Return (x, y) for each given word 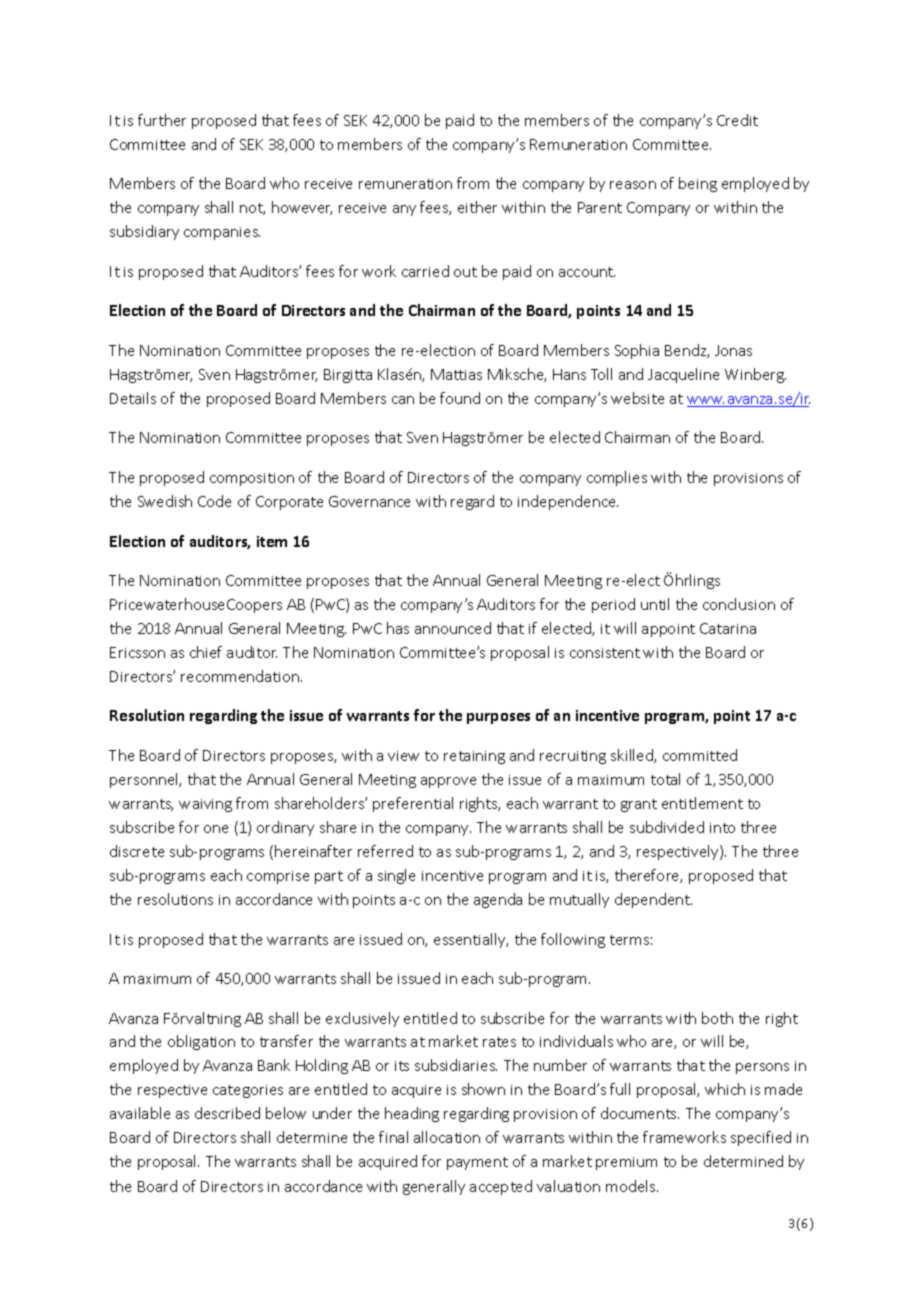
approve (448, 782)
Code (214, 501)
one (216, 829)
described (227, 1113)
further (162, 120)
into (722, 828)
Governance (369, 501)
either (477, 207)
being (698, 184)
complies (617, 478)
